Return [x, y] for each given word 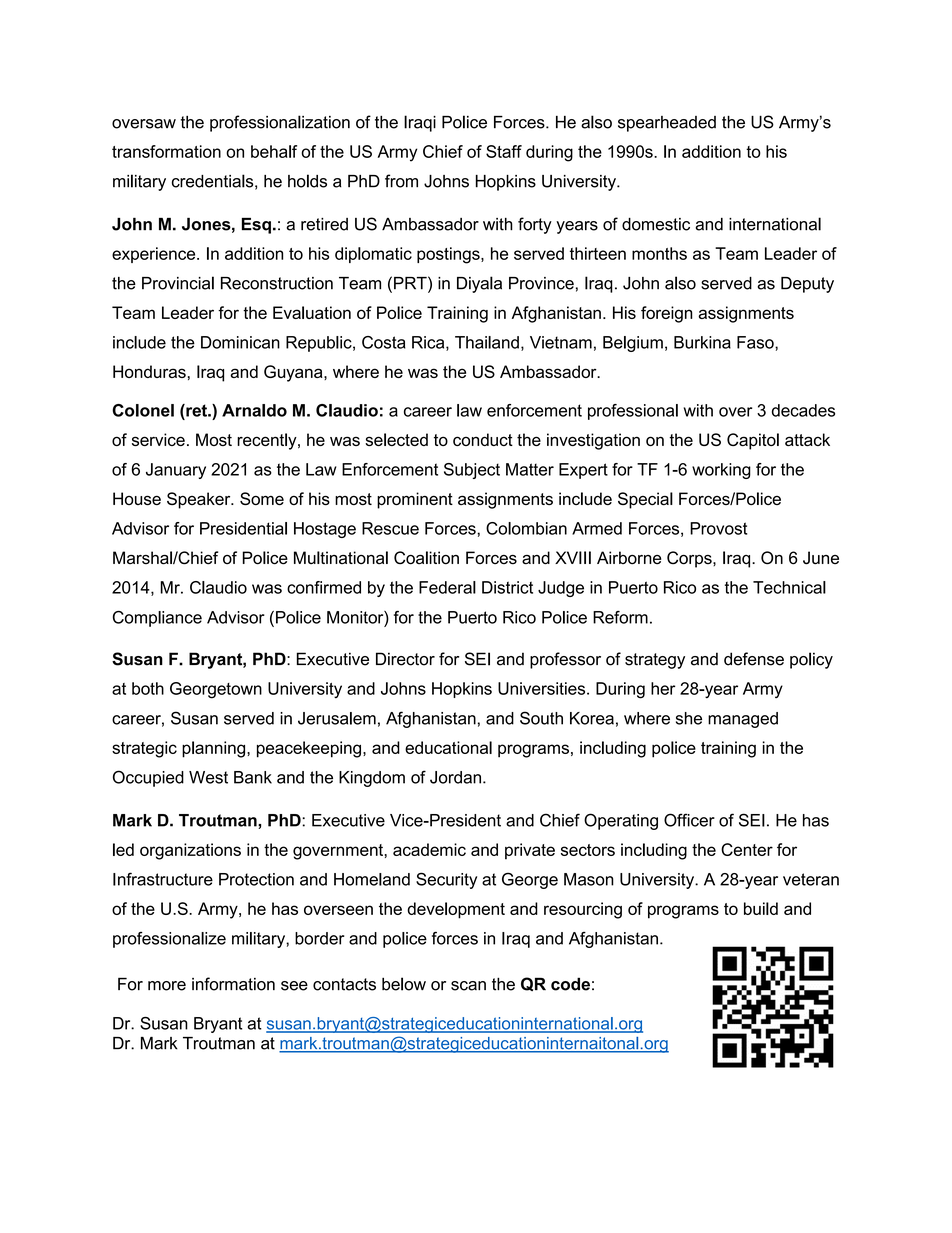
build [761, 908]
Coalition [426, 558]
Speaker [200, 500]
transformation [166, 151]
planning [215, 749]
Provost [718, 528]
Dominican [240, 342]
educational [448, 747]
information [233, 984]
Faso [756, 342]
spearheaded [667, 124]
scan [468, 986]
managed [743, 720]
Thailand [487, 342]
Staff [504, 151]
